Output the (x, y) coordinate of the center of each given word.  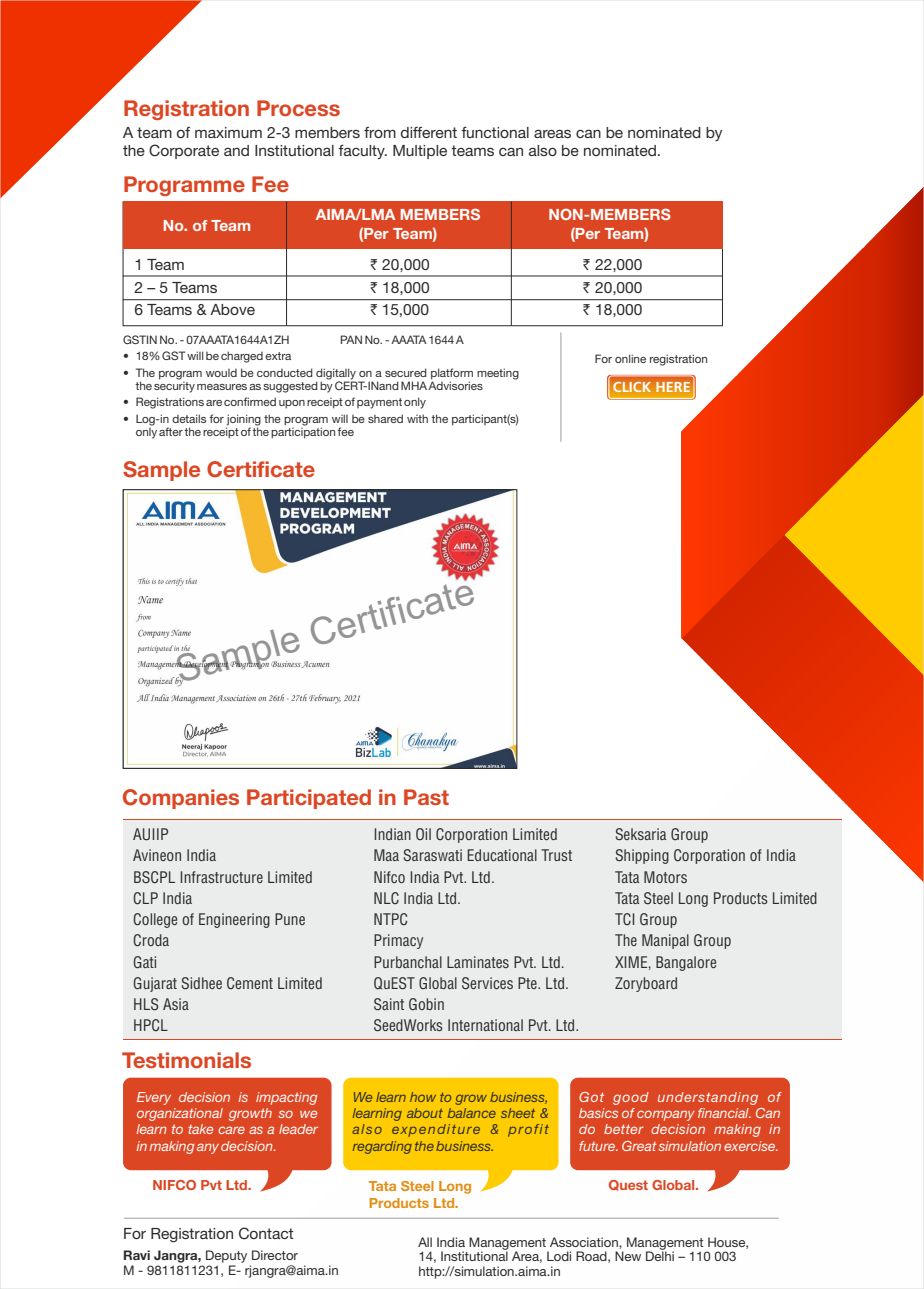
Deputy (226, 1256)
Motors (665, 877)
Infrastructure (221, 877)
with (417, 418)
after (171, 431)
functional (495, 132)
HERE (673, 387)
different (429, 132)
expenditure (436, 1130)
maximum (228, 132)
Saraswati (433, 855)
